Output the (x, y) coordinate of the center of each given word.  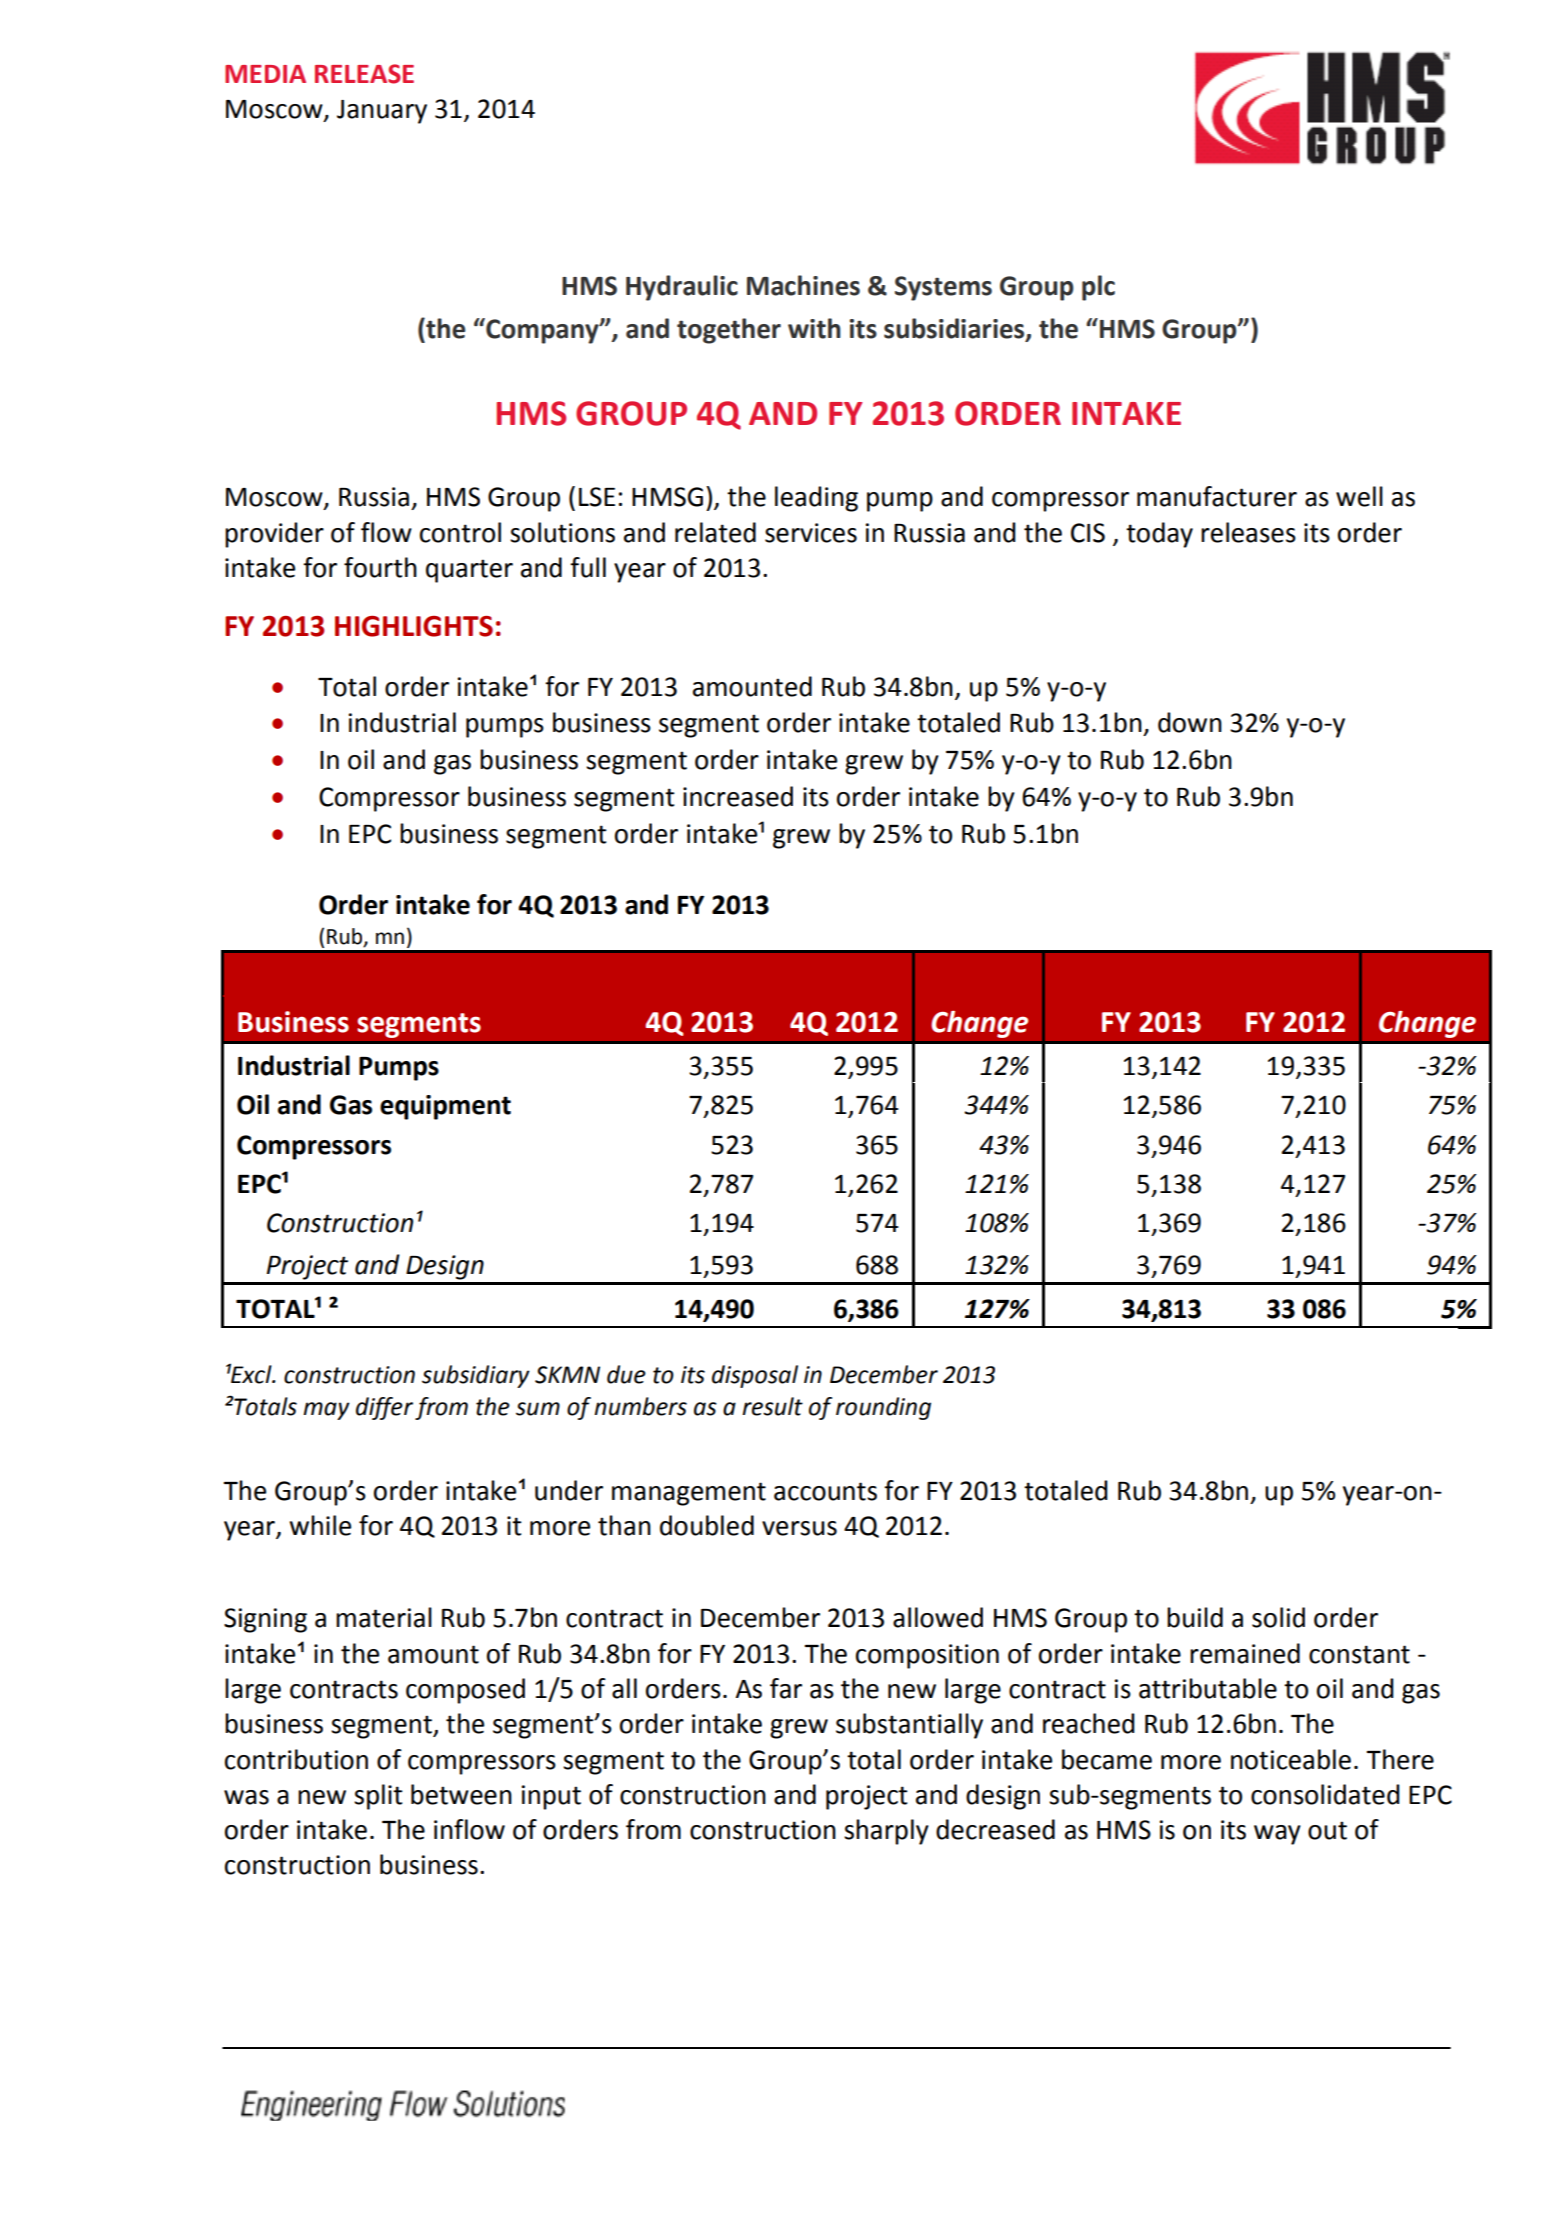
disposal (755, 1376)
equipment (445, 1107)
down (1190, 722)
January (382, 112)
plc (1098, 288)
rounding (883, 1408)
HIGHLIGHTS (414, 626)
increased (738, 796)
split (378, 1797)
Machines (803, 285)
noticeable (1291, 1759)
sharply (886, 1832)
